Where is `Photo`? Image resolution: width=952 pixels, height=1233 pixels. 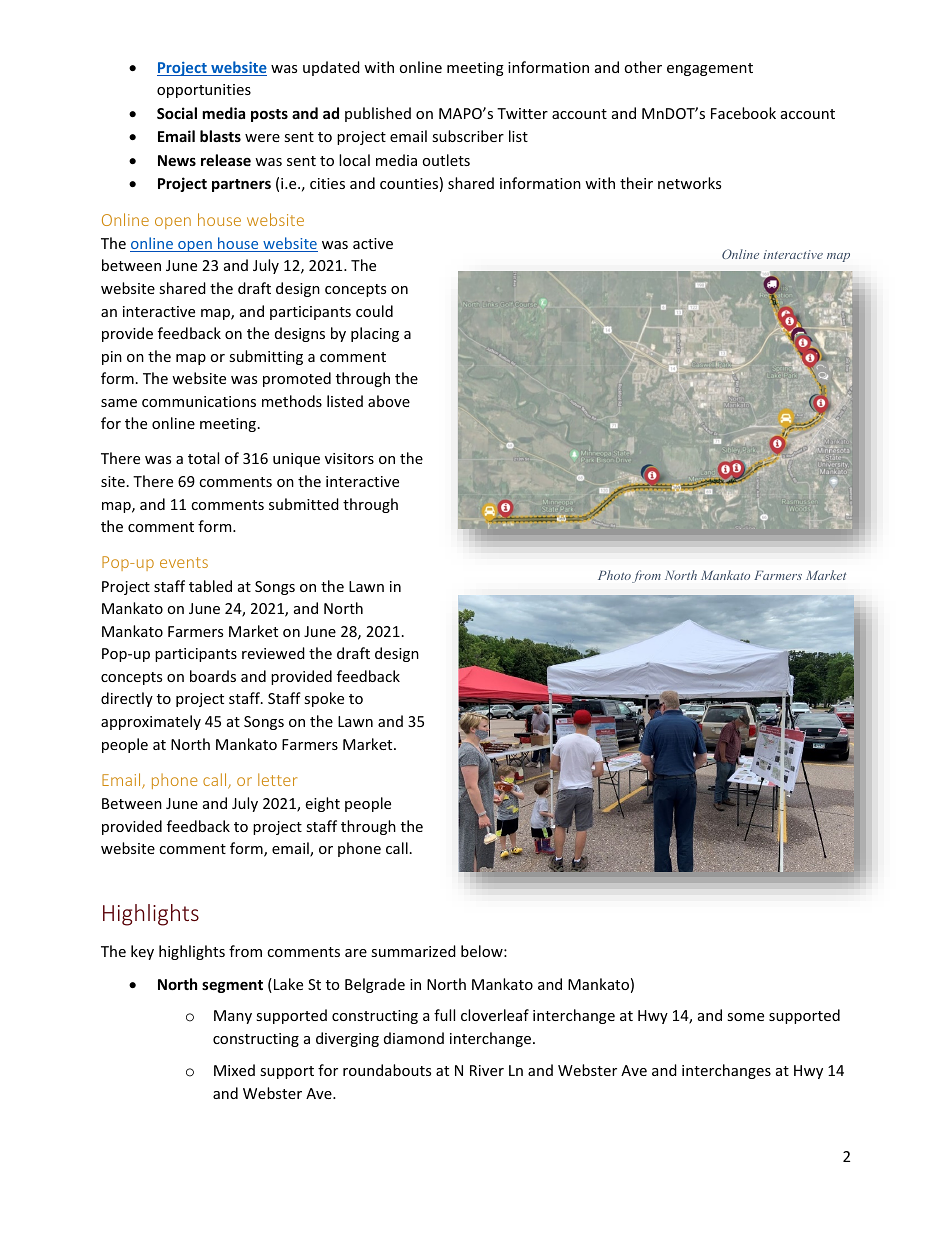
Photo is located at coordinates (614, 575).
